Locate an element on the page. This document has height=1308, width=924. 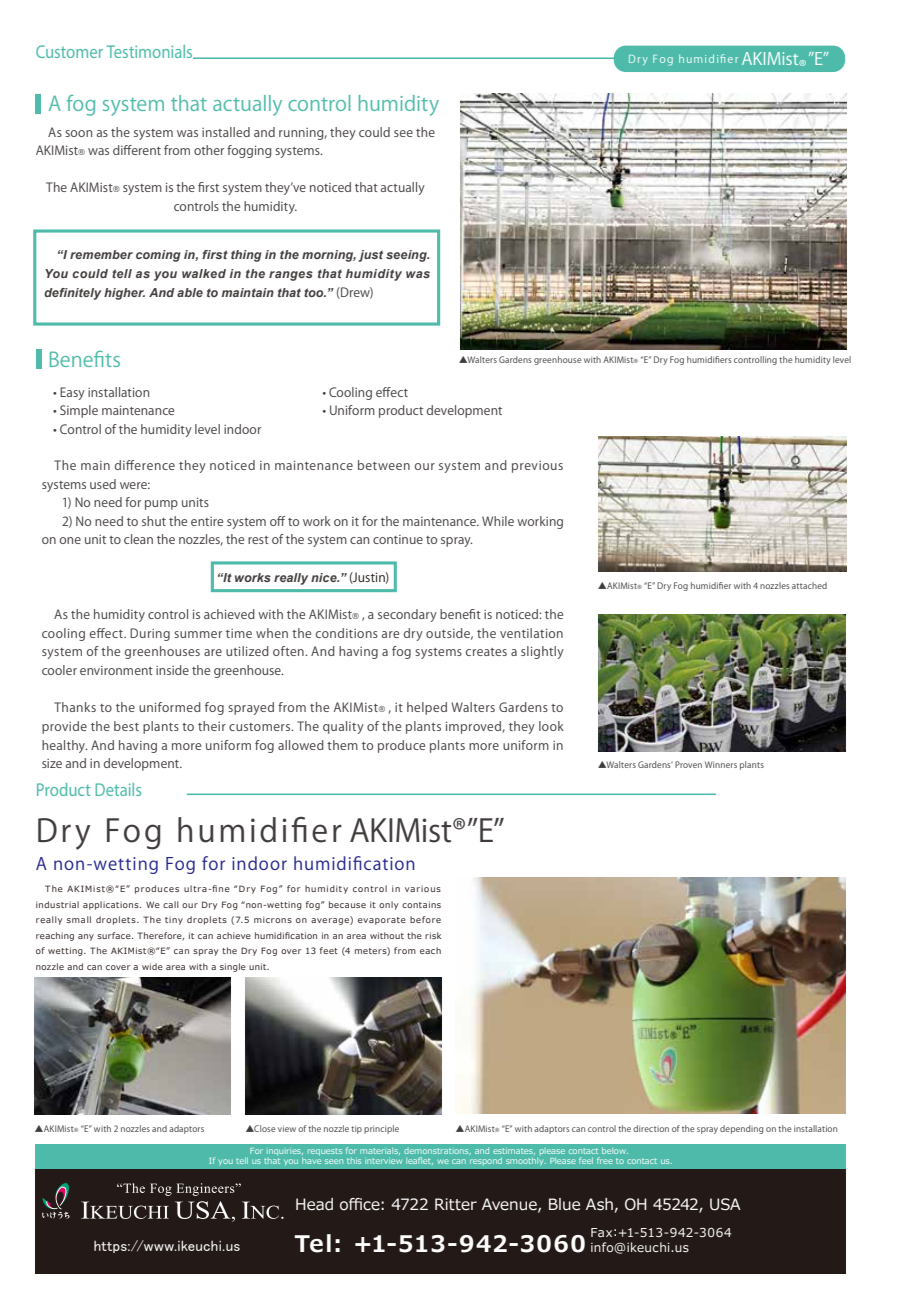
attached is located at coordinates (809, 585).
